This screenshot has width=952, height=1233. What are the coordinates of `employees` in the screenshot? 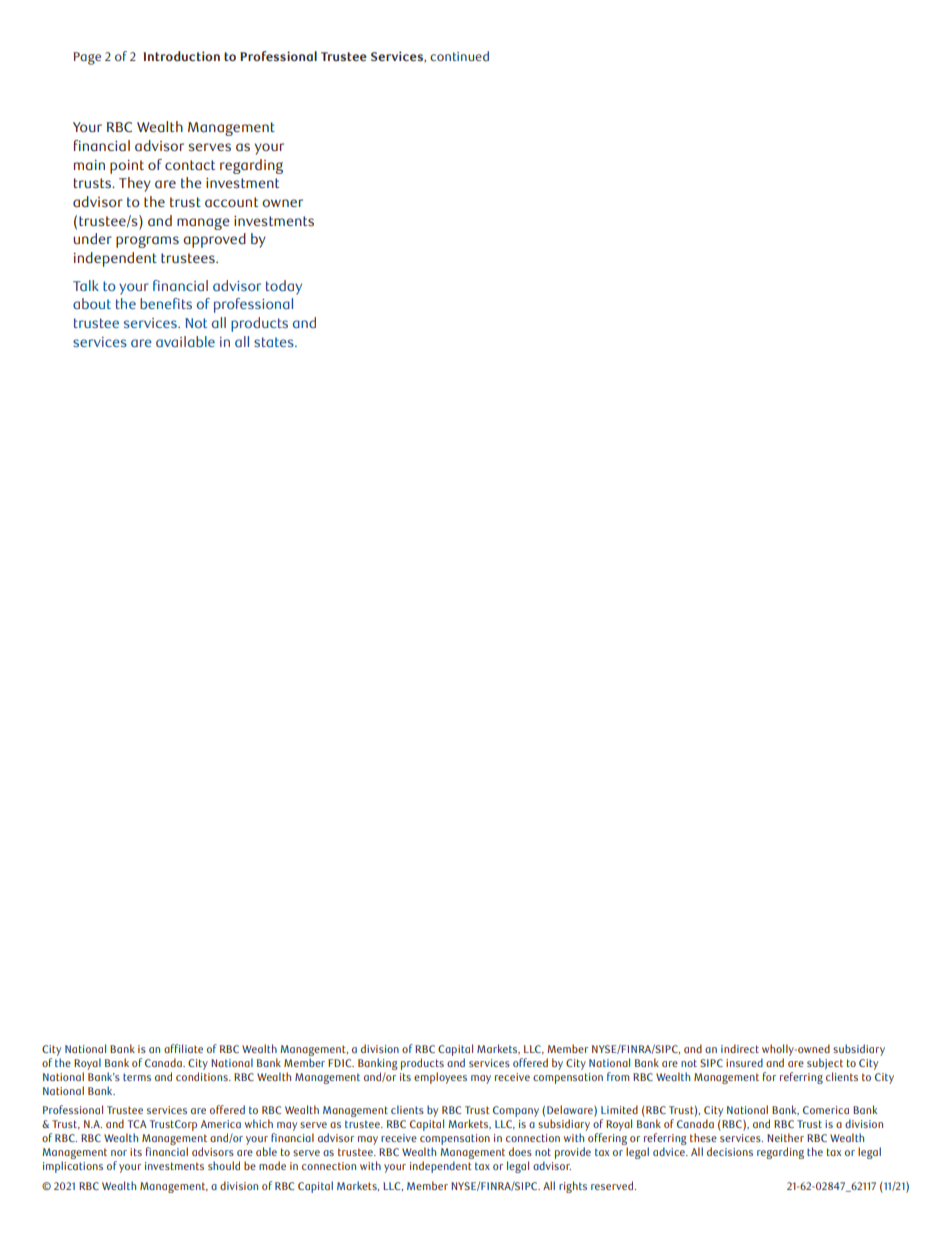 It's located at (440, 1078).
